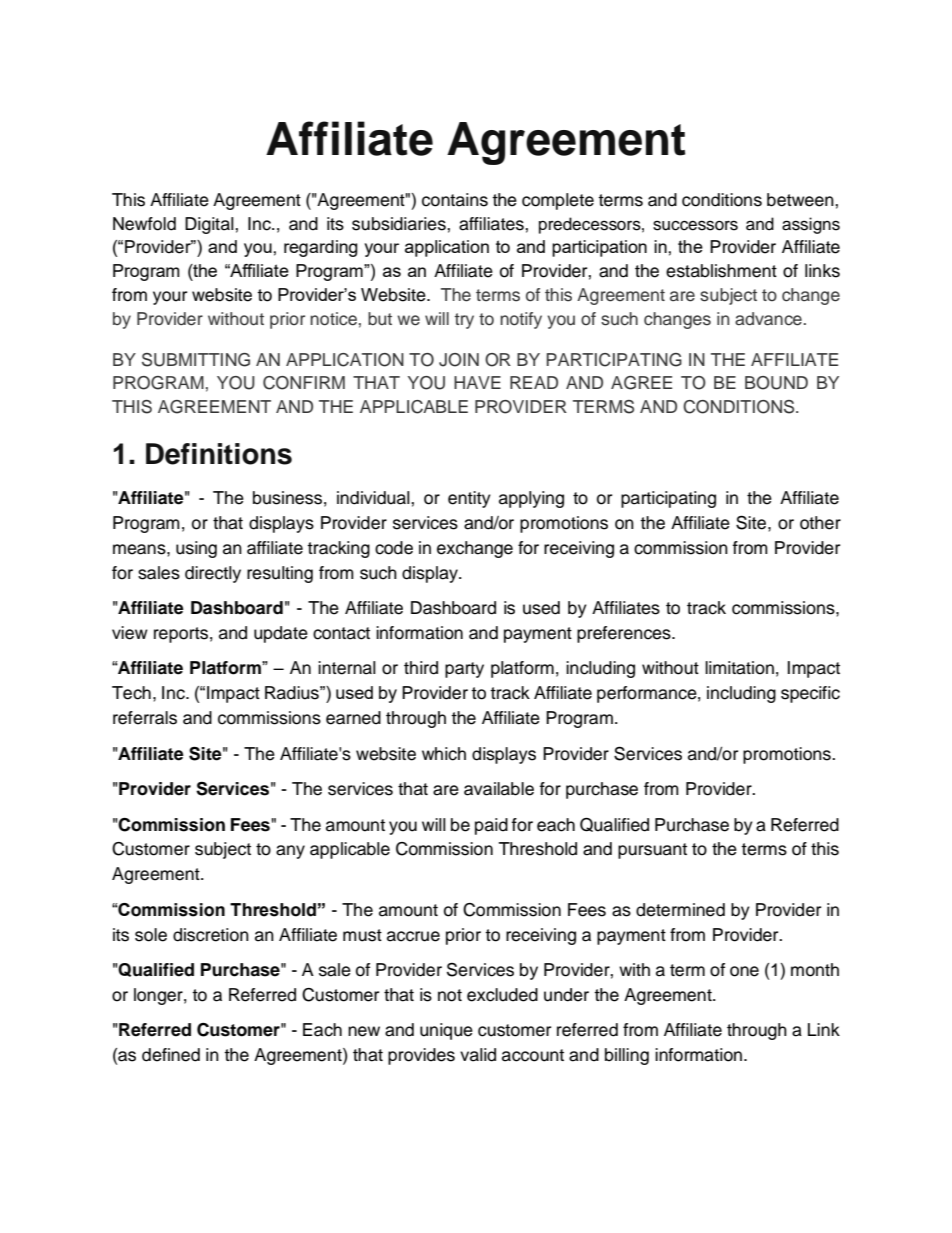  I want to click on Digital, so click(210, 225).
